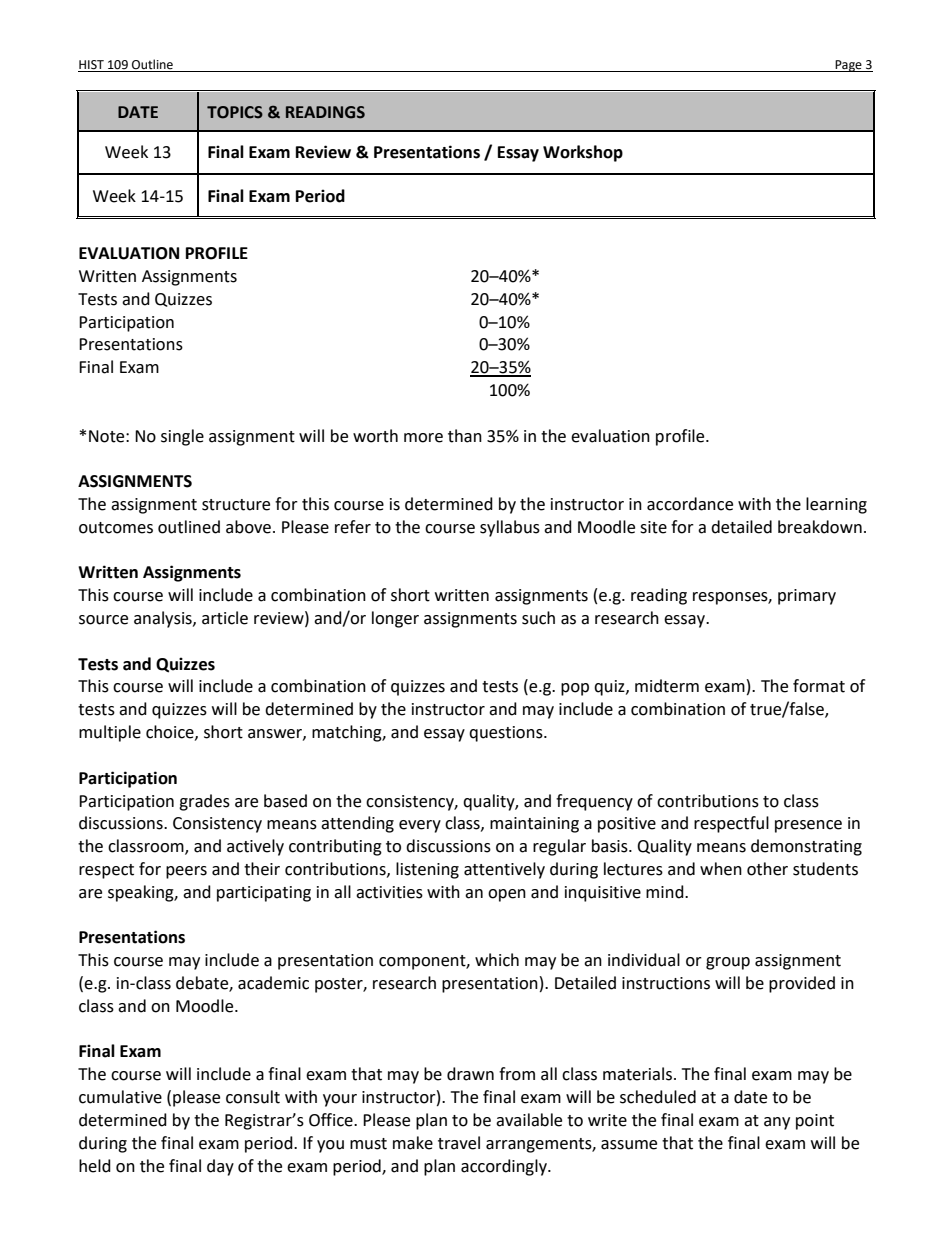  What do you see at coordinates (182, 437) in the page?
I see `single` at bounding box center [182, 437].
